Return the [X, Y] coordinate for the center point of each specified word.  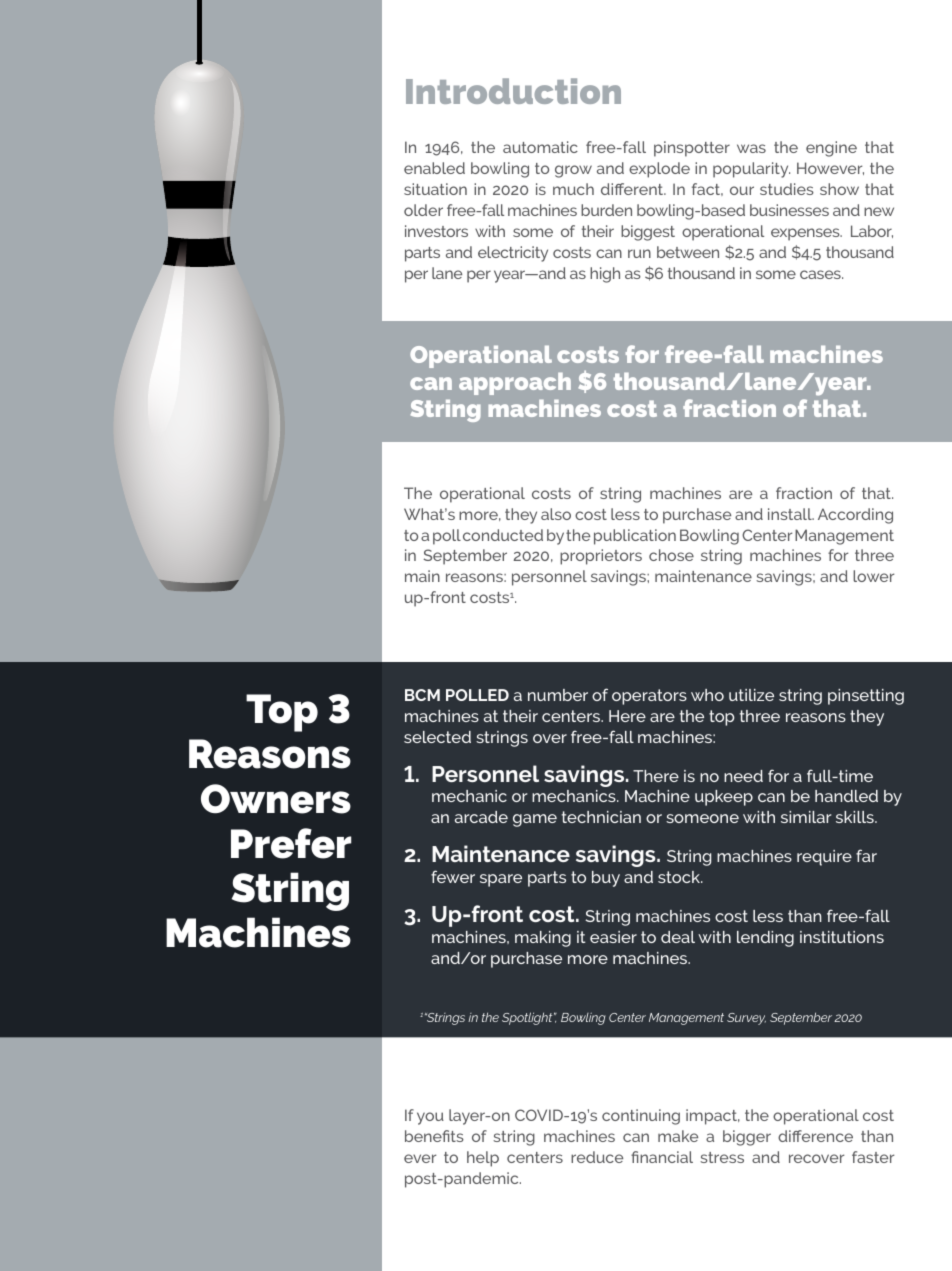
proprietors [601, 557]
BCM [422, 695]
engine [831, 149]
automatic [540, 147]
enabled [434, 168]
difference [815, 1136]
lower [873, 576]
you [430, 1118]
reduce [597, 1157]
